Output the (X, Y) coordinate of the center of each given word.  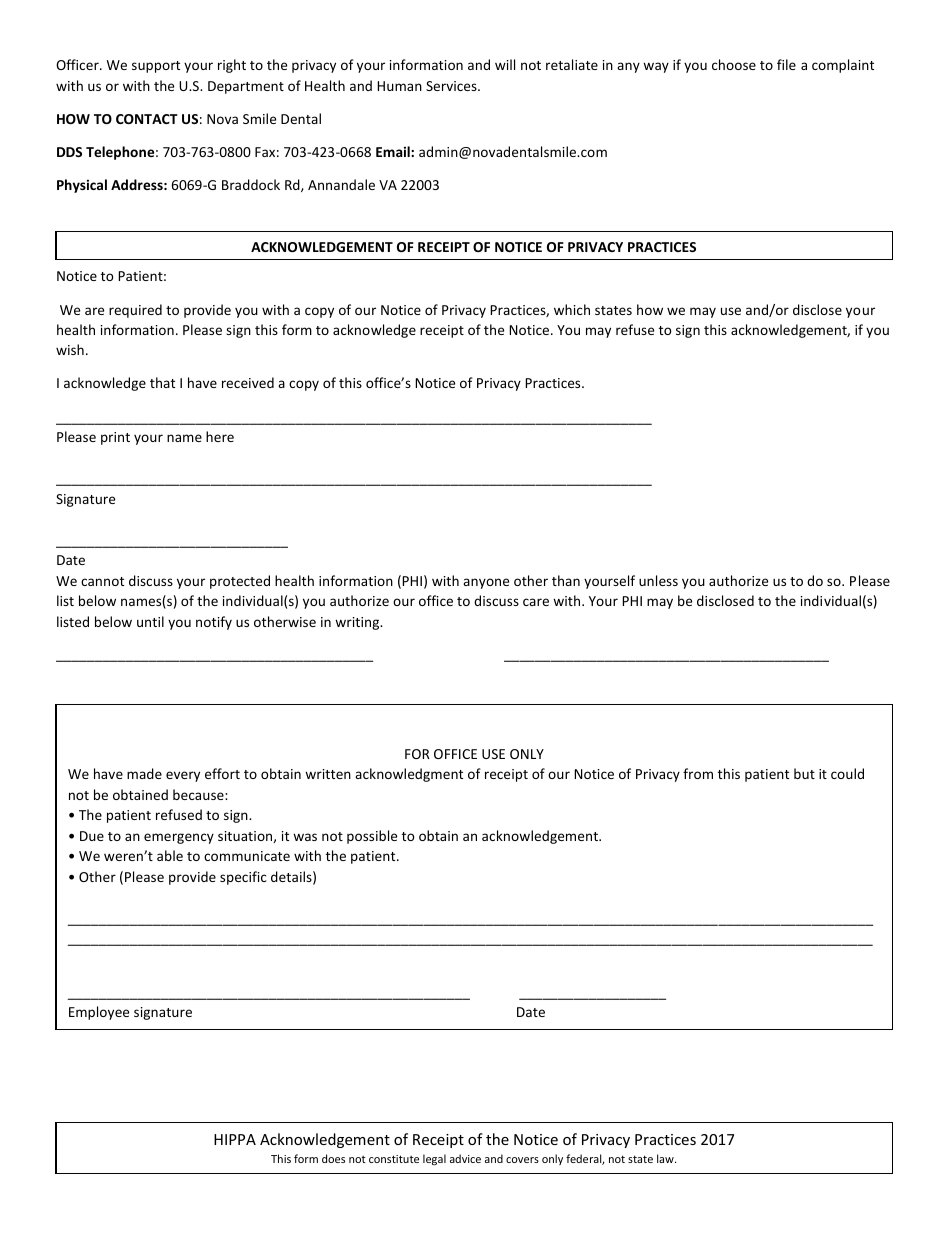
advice (465, 1158)
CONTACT (147, 119)
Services (452, 86)
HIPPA (235, 1139)
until (150, 621)
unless (658, 580)
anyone (486, 583)
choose (734, 64)
